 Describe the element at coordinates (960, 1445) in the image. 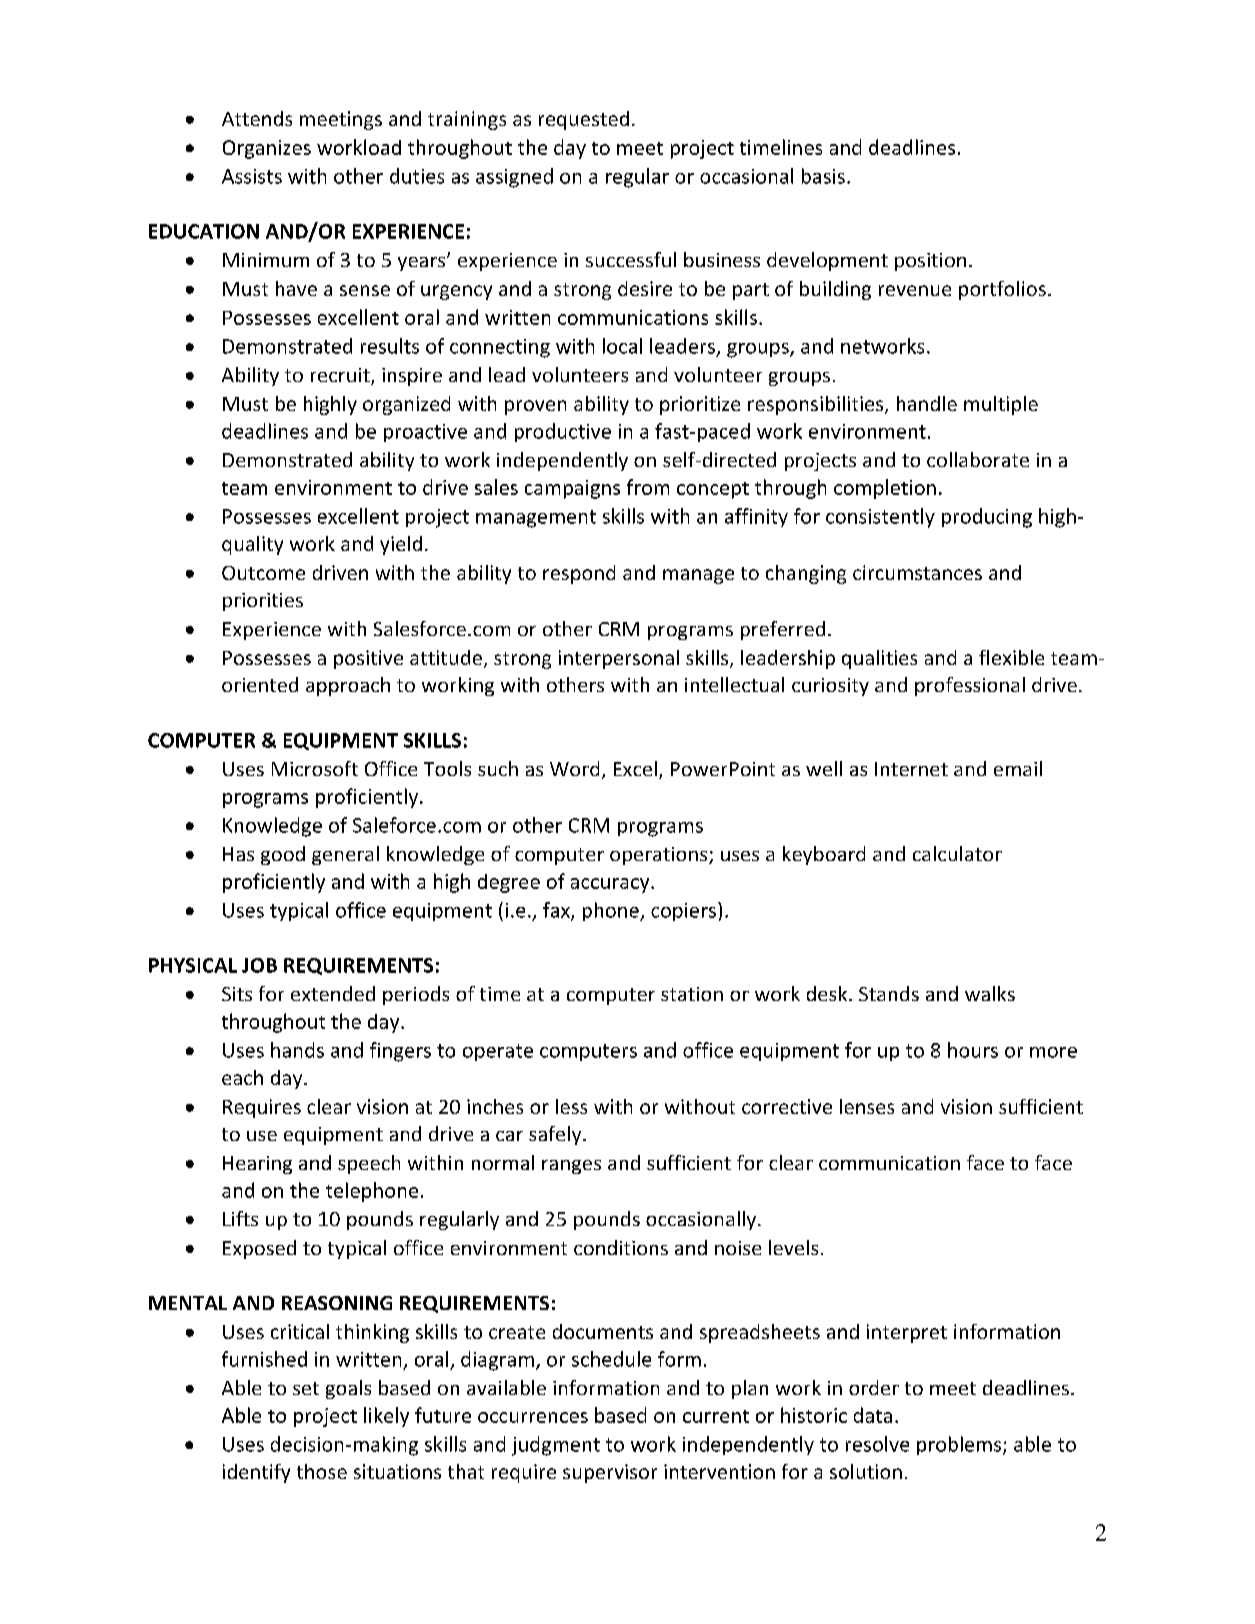

I see `problems` at that location.
